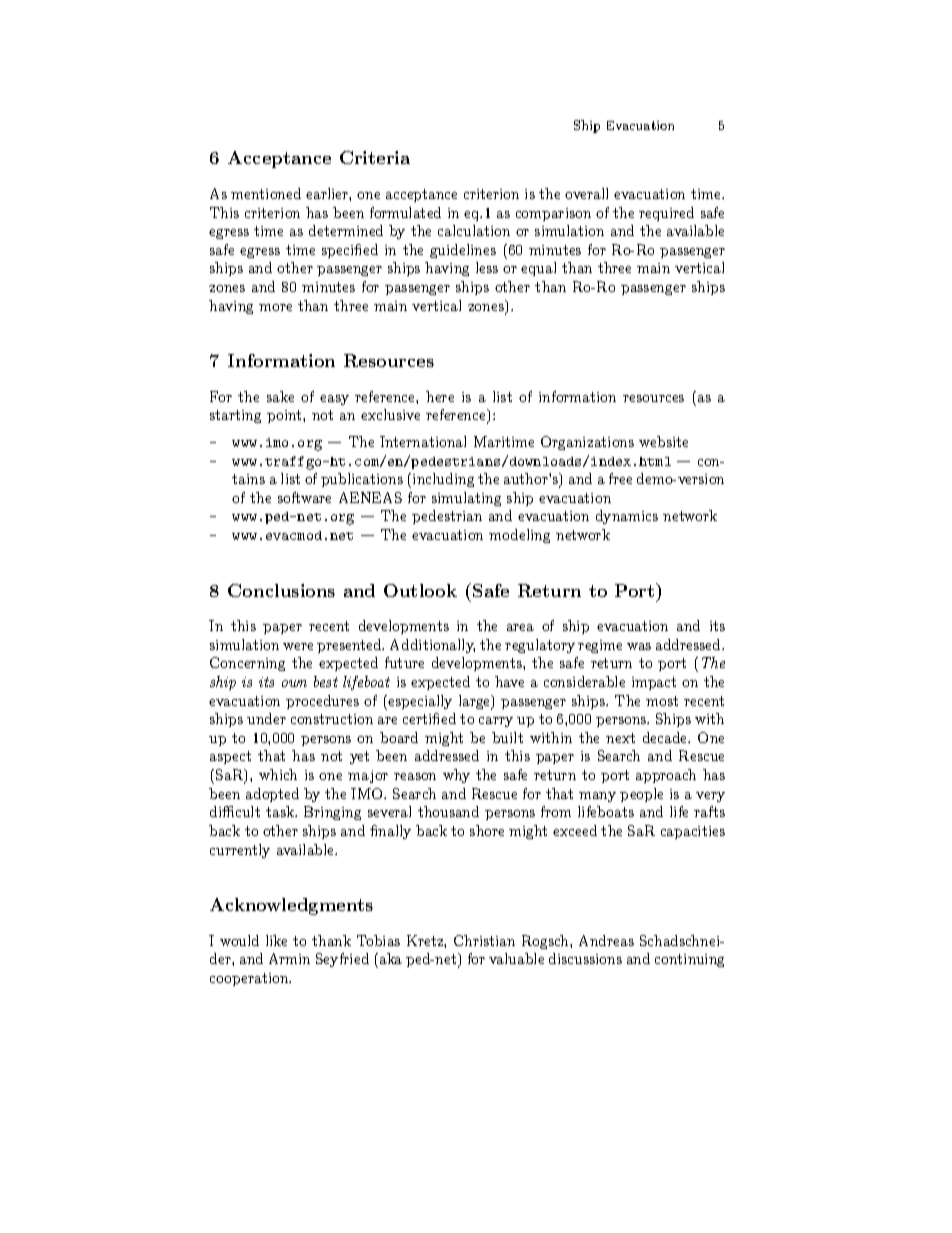  I want to click on International, so click(423, 441).
